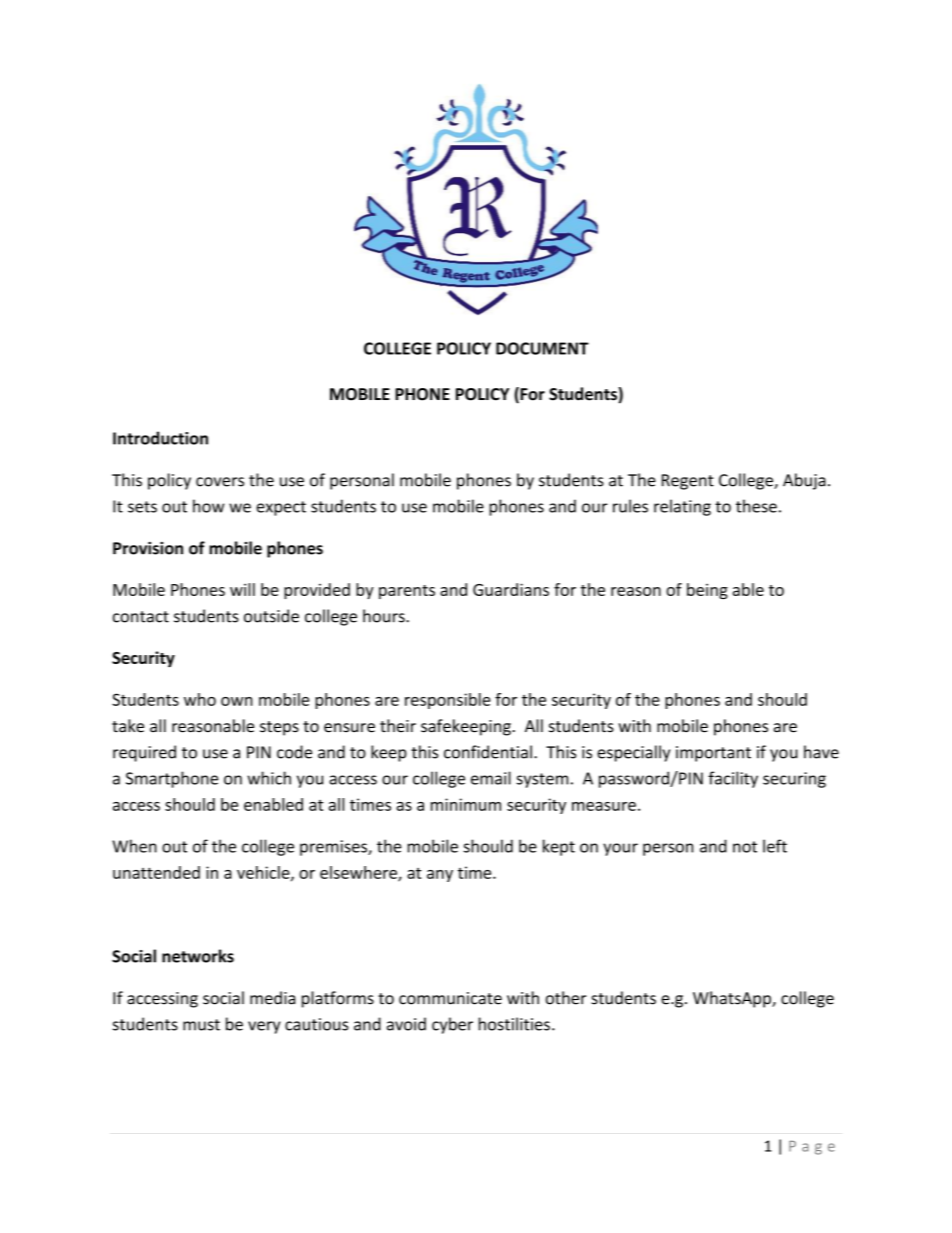 The height and width of the screenshot is (1233, 952). I want to click on must, so click(201, 1025).
